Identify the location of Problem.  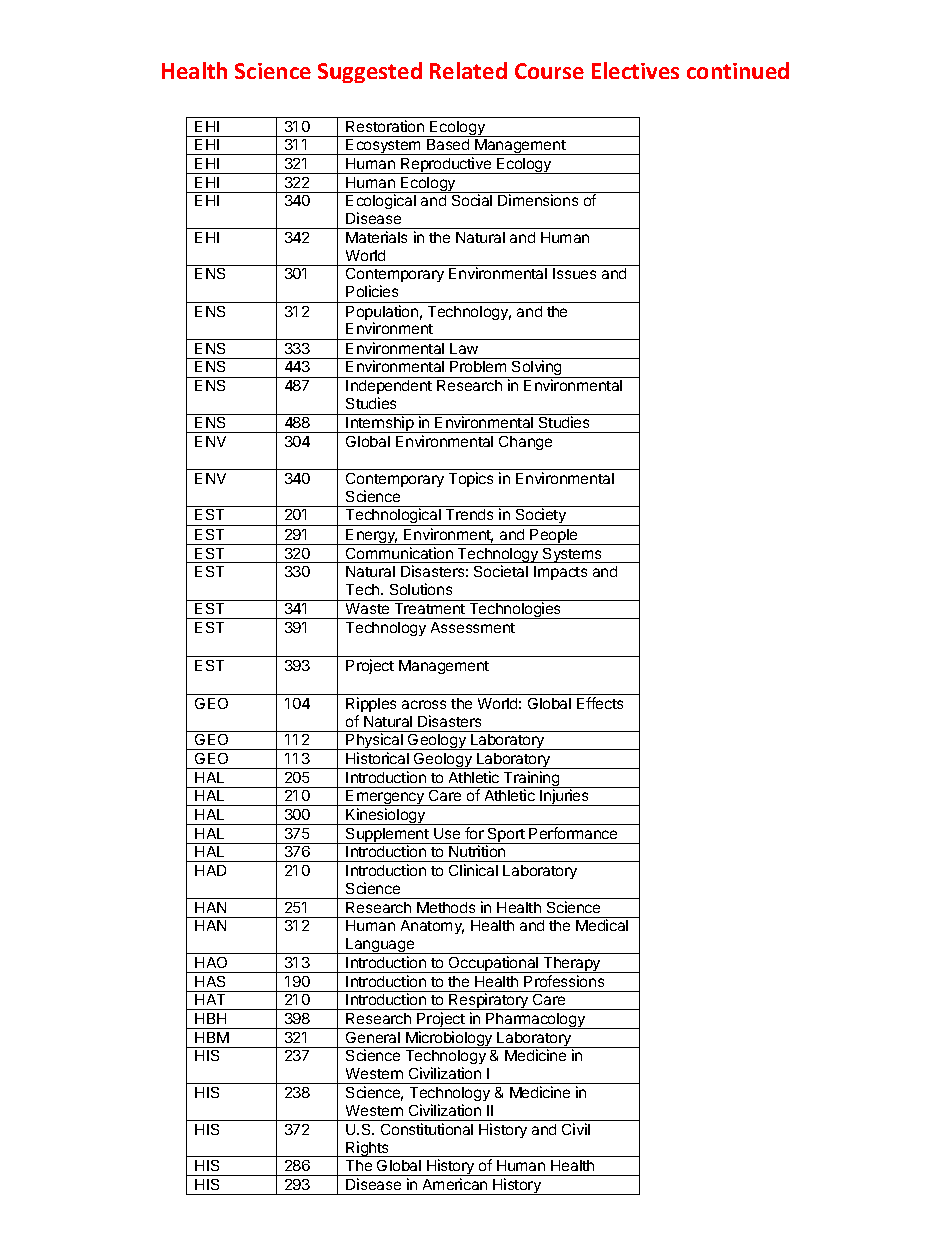
(478, 366).
